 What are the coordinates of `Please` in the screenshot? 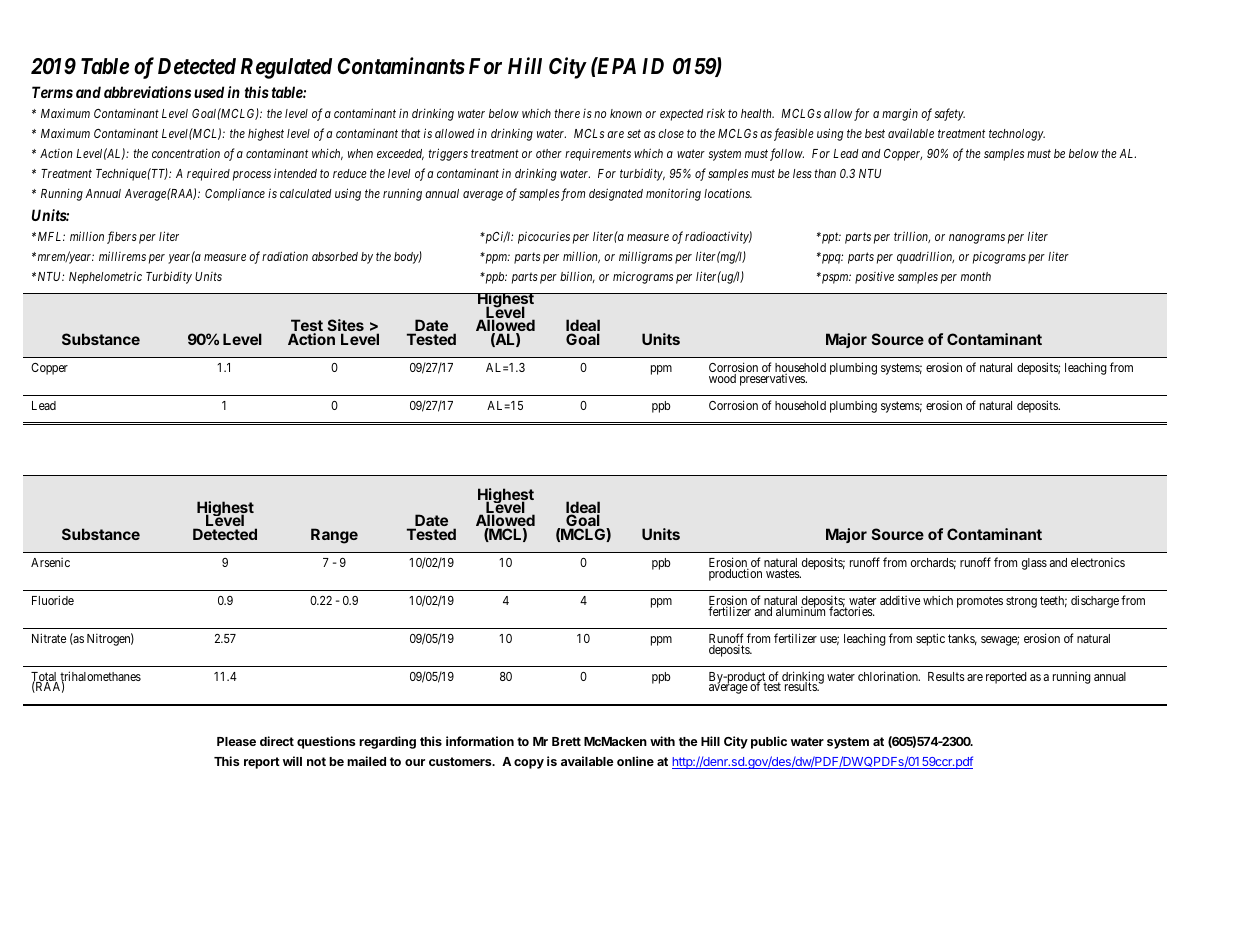 It's located at (236, 741).
